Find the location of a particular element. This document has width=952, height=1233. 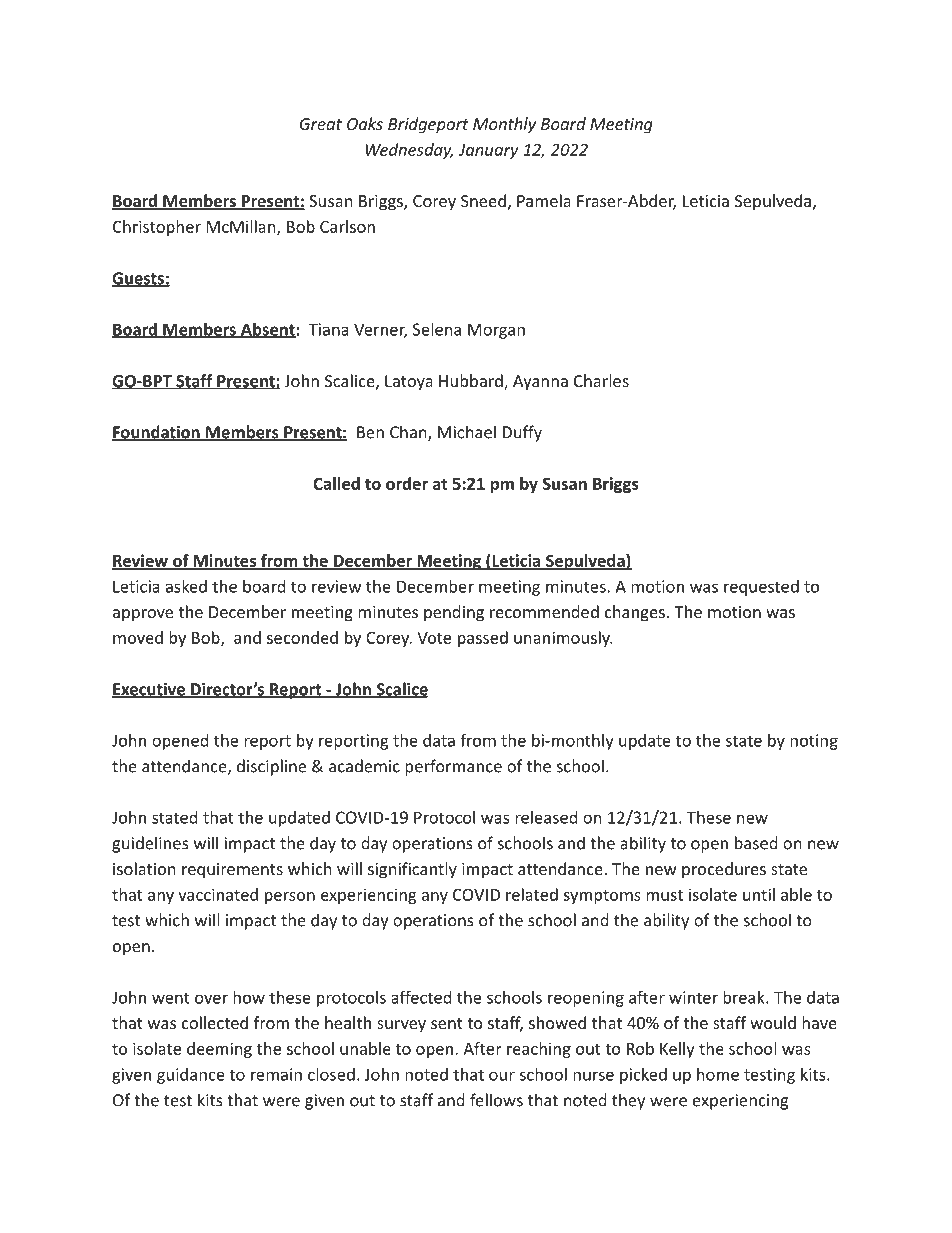

January is located at coordinates (488, 151).
